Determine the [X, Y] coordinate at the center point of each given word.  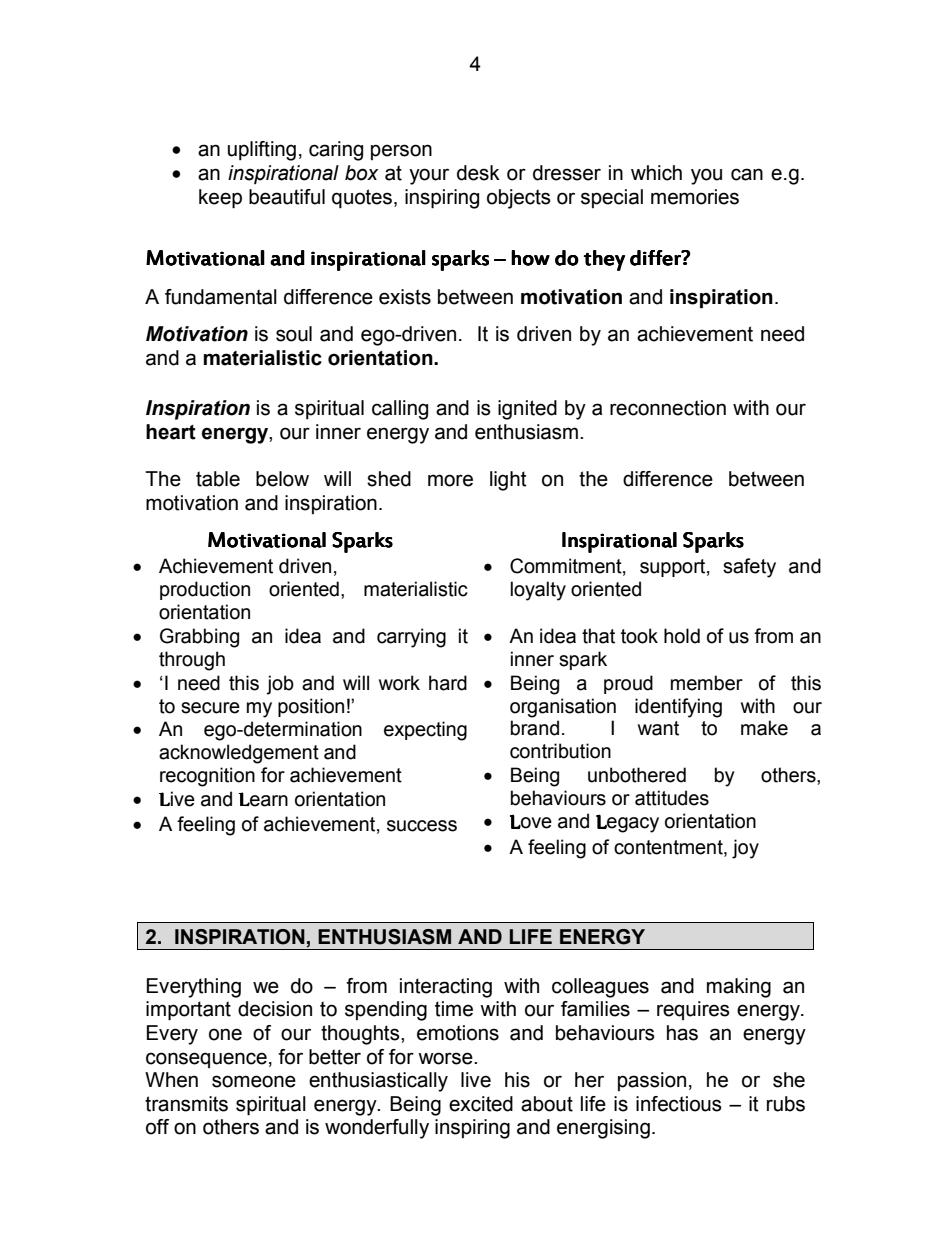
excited [481, 1104]
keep [220, 199]
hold [682, 636]
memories [695, 197]
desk [478, 173]
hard [448, 683]
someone [254, 1081]
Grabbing [199, 638]
